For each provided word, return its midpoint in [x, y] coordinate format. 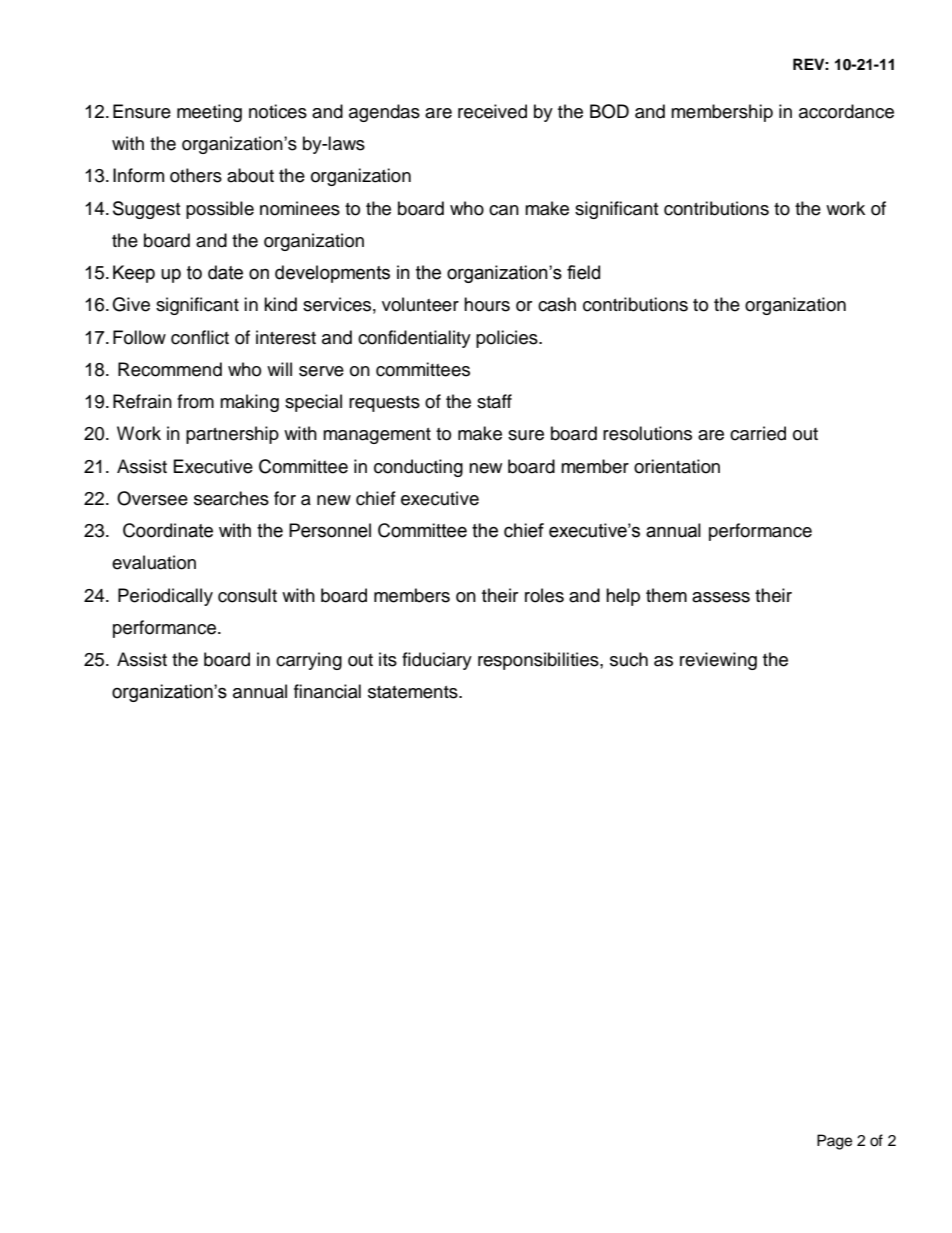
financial [327, 691]
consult [247, 595]
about [250, 175]
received [492, 111]
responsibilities [539, 661]
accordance [846, 111]
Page [834, 1142]
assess [721, 597]
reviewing [718, 661]
